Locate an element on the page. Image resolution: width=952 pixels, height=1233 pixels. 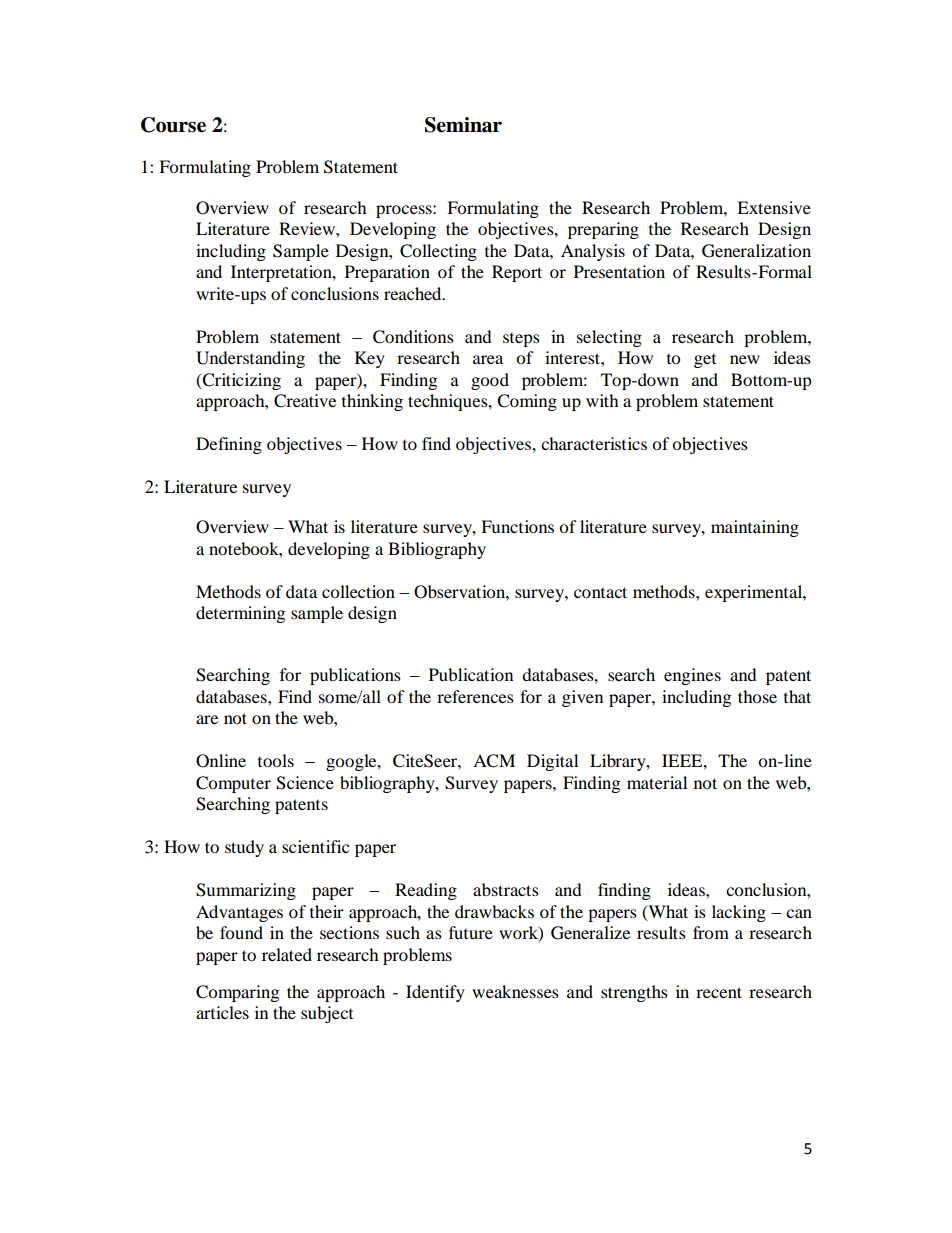
ACM is located at coordinates (494, 761).
